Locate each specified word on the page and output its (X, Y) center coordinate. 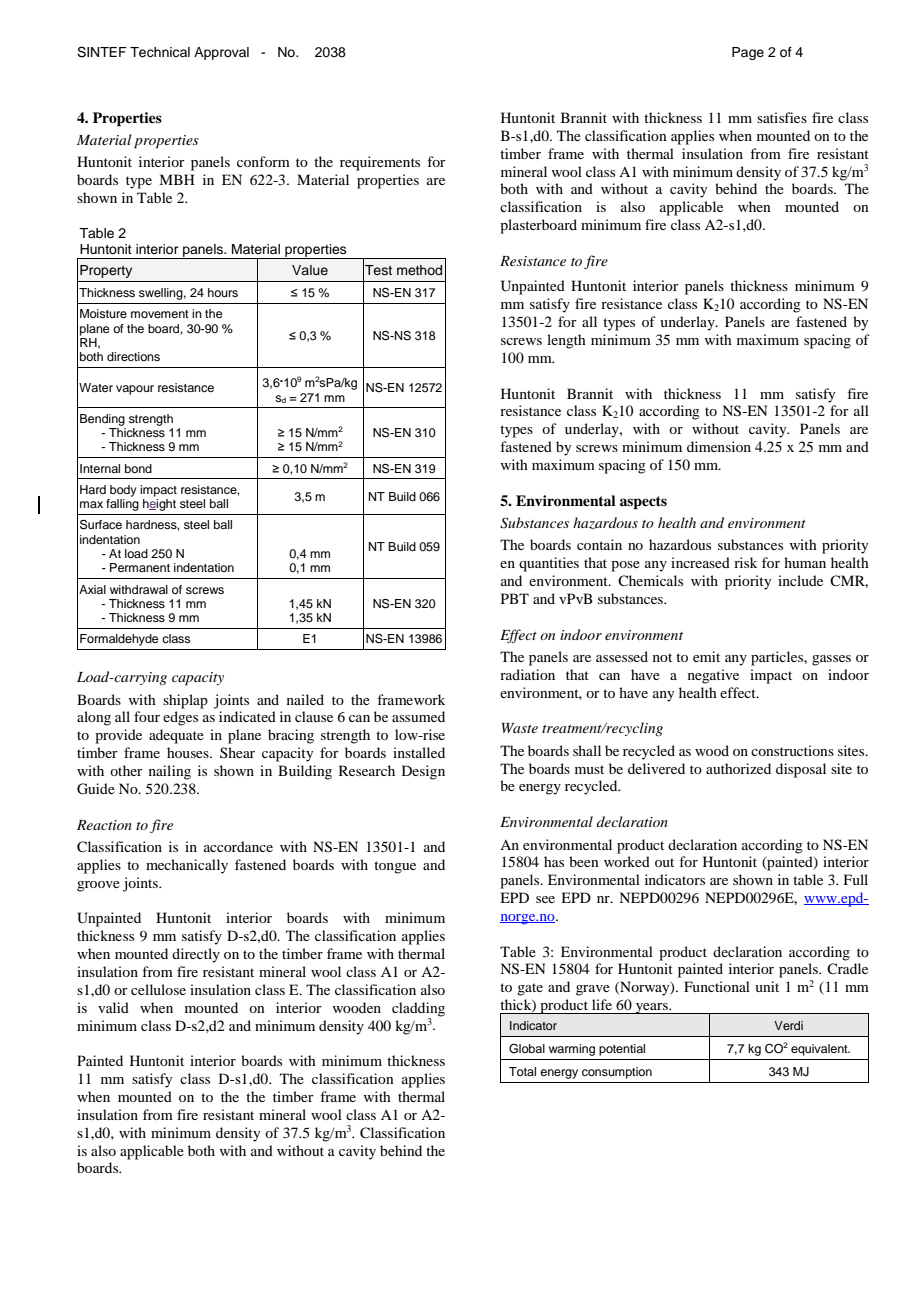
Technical (160, 52)
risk (745, 562)
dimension (719, 446)
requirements (380, 163)
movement (160, 314)
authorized (738, 768)
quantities (549, 564)
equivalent (820, 1050)
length (566, 341)
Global (527, 1049)
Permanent (140, 567)
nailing (170, 772)
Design (423, 772)
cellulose (158, 989)
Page (748, 53)
